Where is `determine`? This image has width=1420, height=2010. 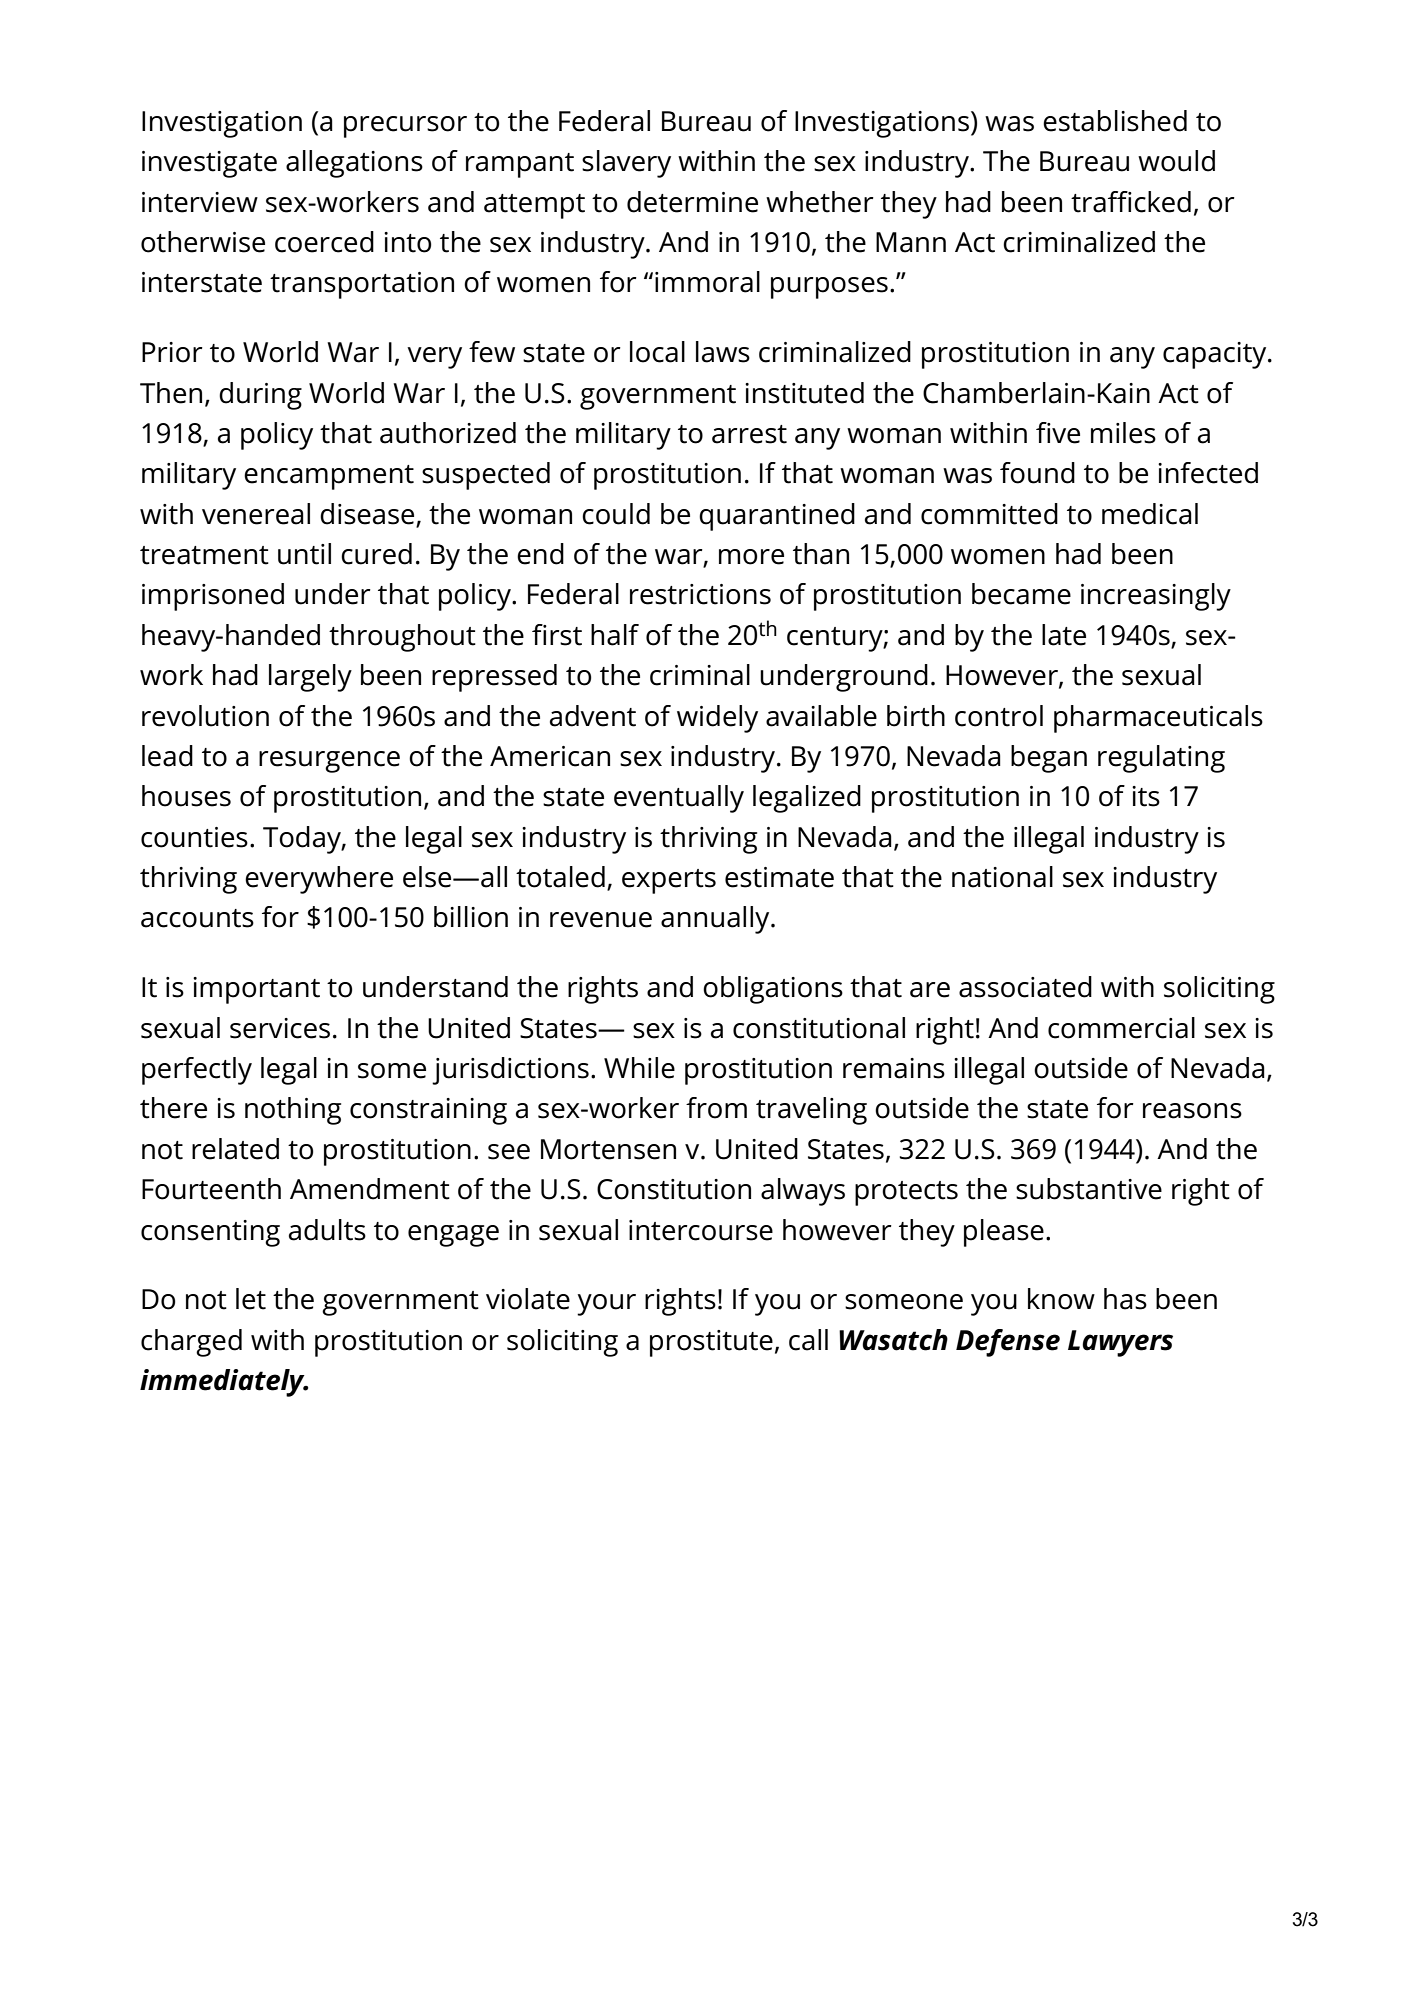 determine is located at coordinates (692, 202).
